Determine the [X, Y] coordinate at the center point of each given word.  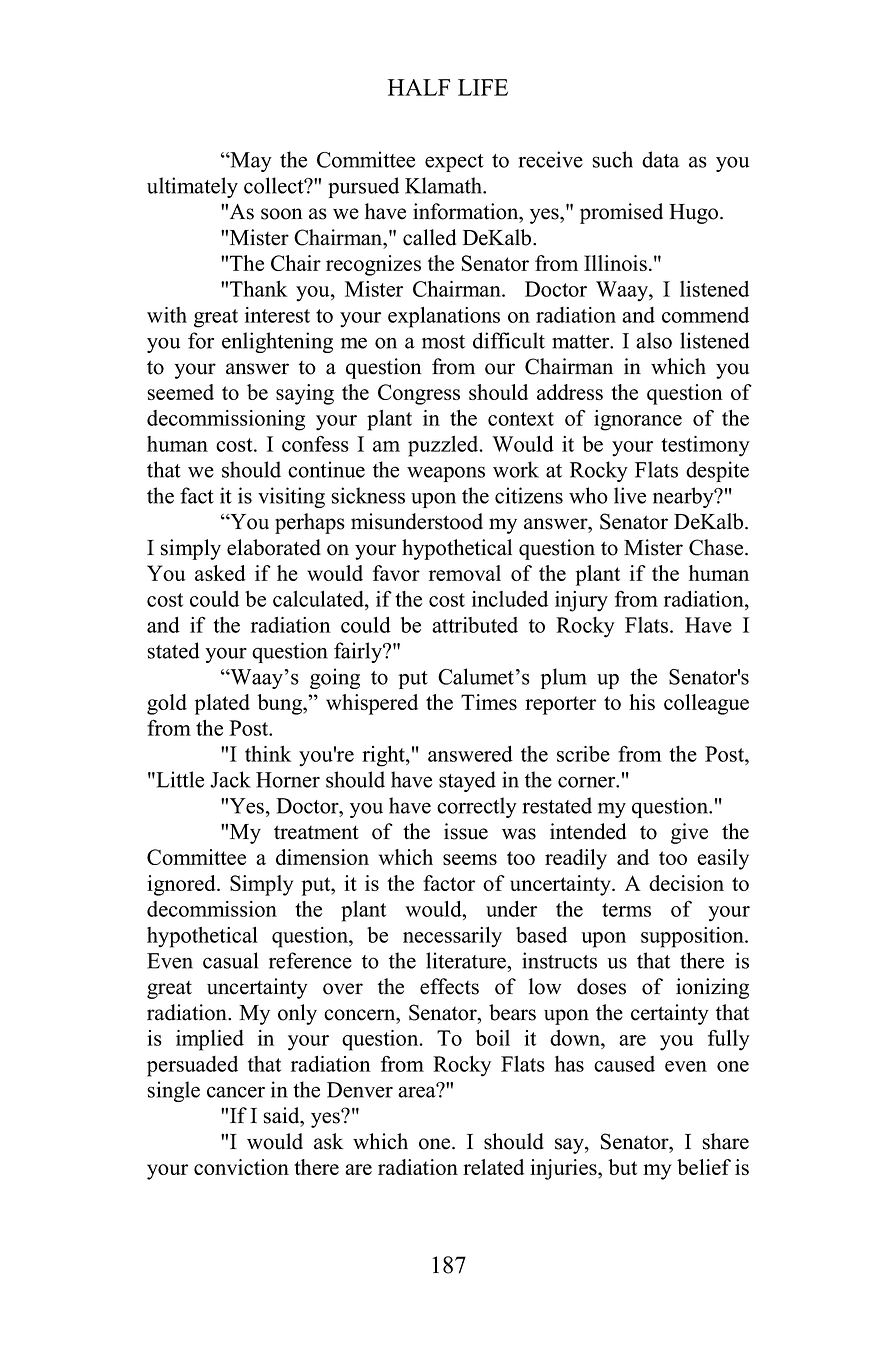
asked [220, 573]
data [661, 159]
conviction [241, 1167]
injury [581, 601]
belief [704, 1167]
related [493, 1167]
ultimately [192, 187]
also [654, 340]
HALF [419, 87]
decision [686, 883]
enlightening [277, 342]
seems [470, 859]
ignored [182, 885]
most [443, 342]
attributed [475, 625]
